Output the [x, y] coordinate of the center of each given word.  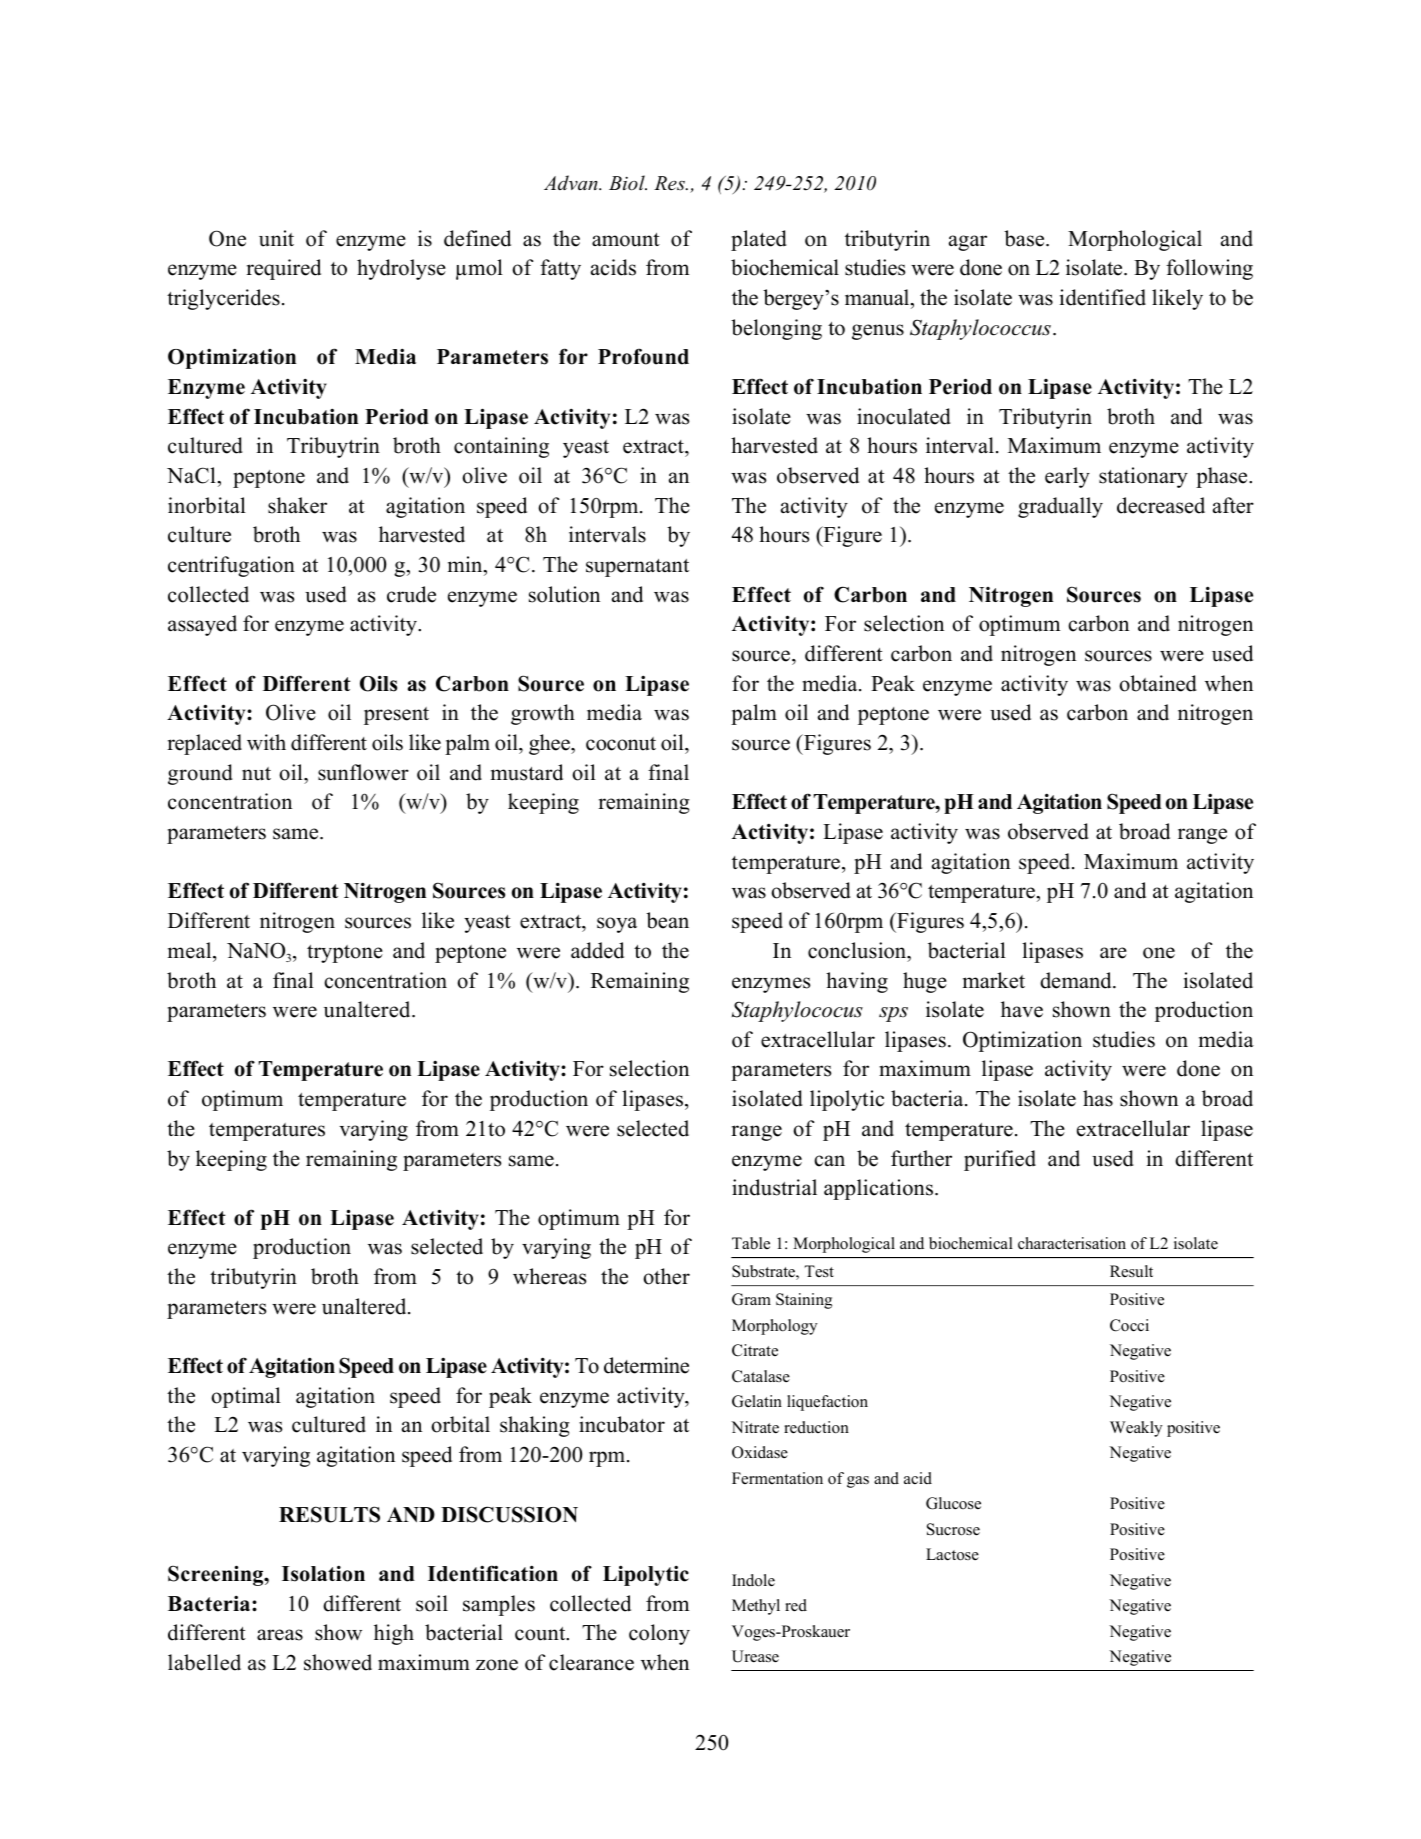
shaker [297, 505]
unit [276, 238]
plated [759, 240]
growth [543, 714]
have [1022, 1009]
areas [280, 1635]
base [1025, 238]
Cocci [1129, 1325]
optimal [246, 1397]
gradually [1060, 507]
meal [191, 950]
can [829, 1161]
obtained [1158, 683]
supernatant [637, 568]
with [266, 742]
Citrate [755, 1350]
